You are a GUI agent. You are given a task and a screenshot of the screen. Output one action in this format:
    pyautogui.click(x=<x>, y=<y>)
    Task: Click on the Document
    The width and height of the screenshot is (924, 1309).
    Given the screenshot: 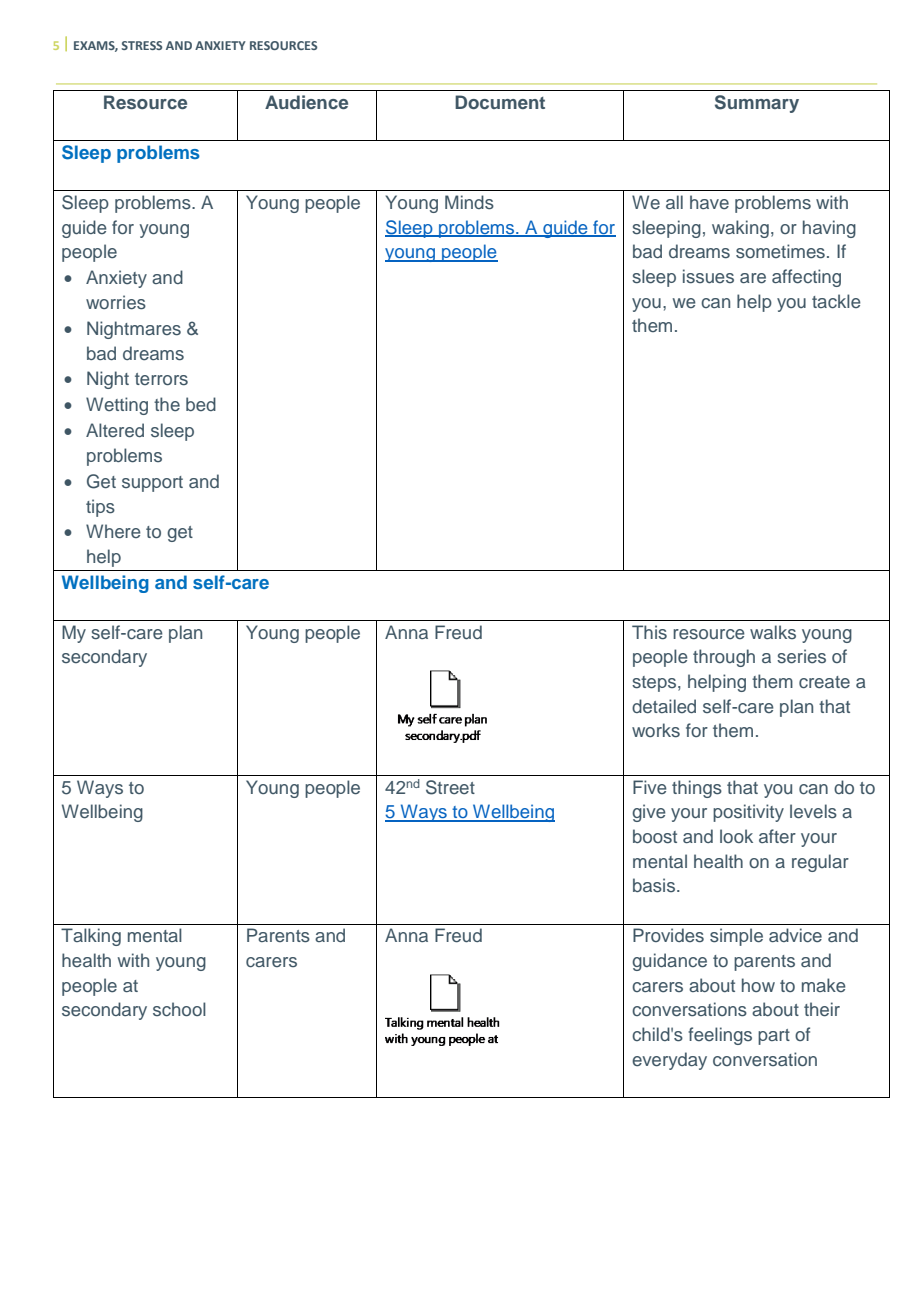 What is the action you would take?
    pyautogui.click(x=500, y=102)
